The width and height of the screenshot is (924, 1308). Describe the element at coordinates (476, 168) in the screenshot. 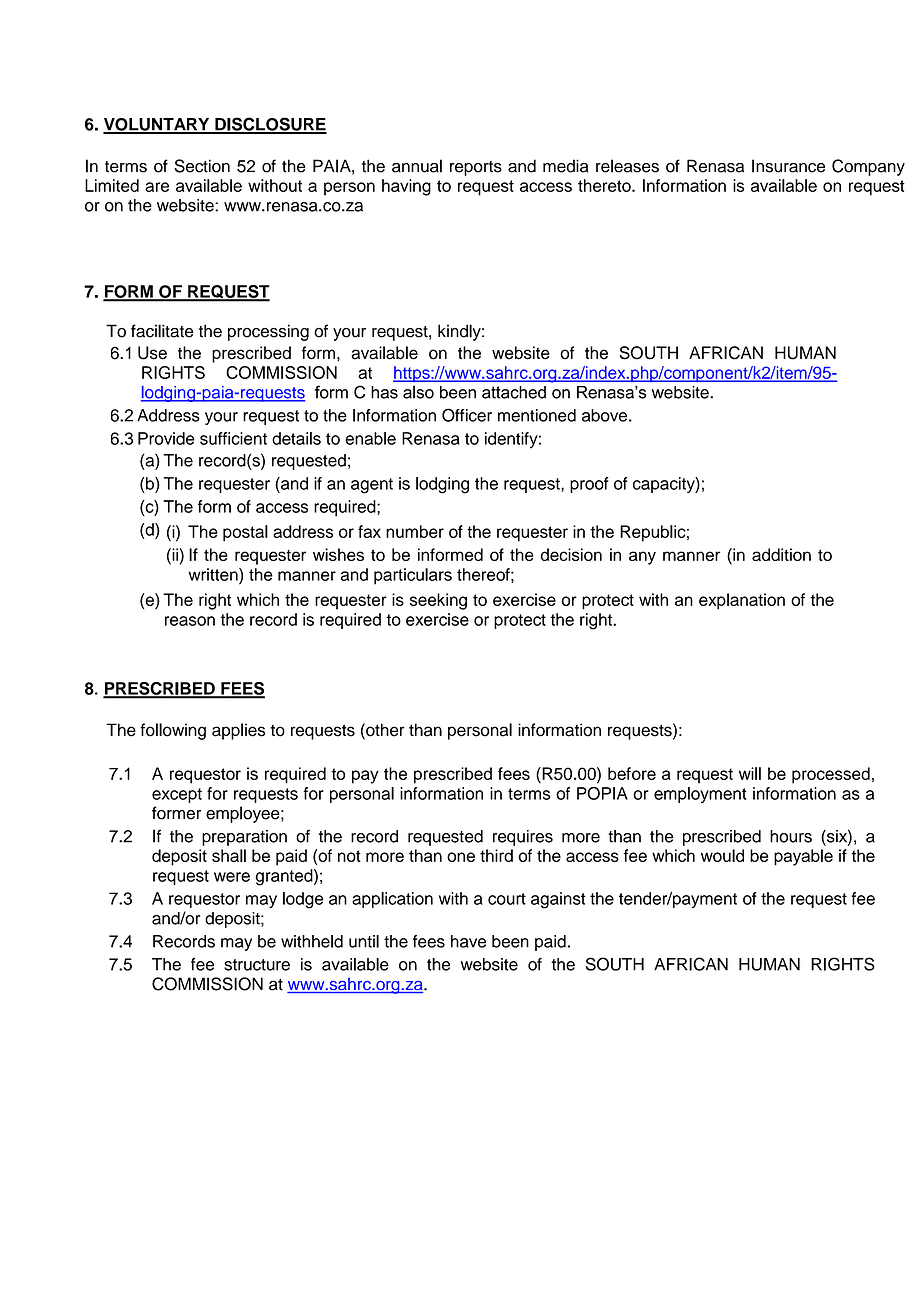

I see `reports` at that location.
